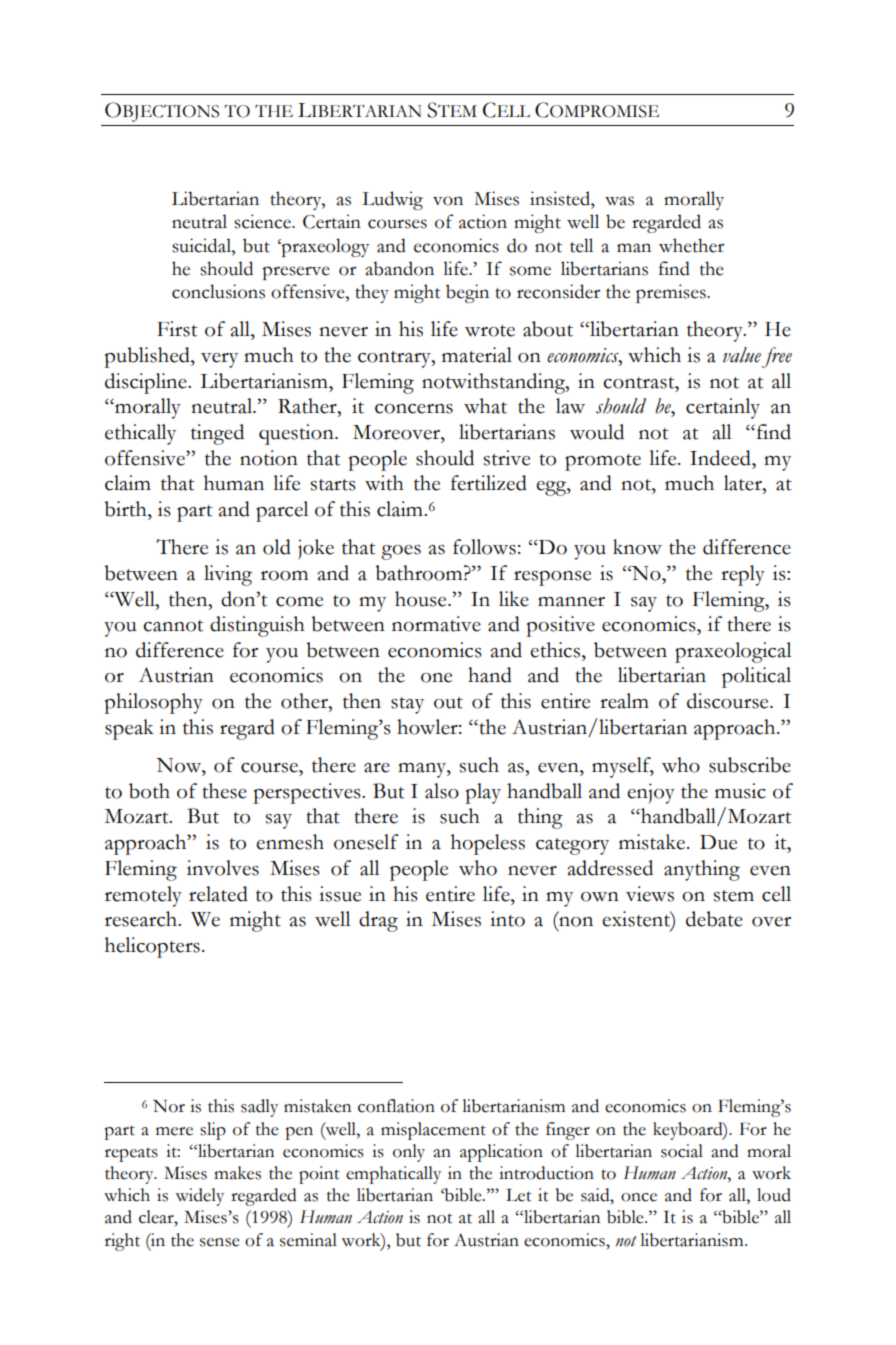 The width and height of the page is (896, 1345). I want to click on widely, so click(199, 1197).
